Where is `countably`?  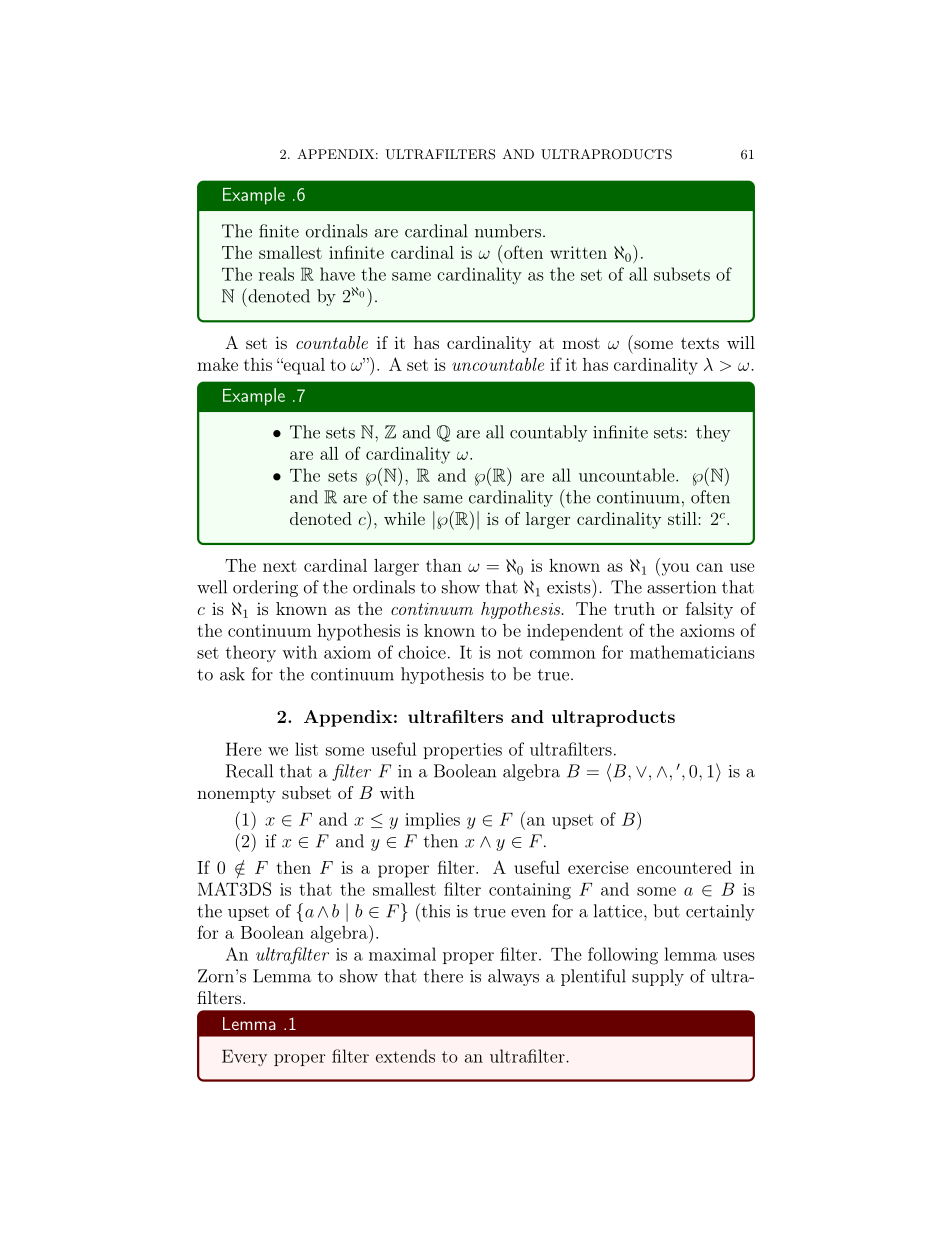
countably is located at coordinates (548, 433).
